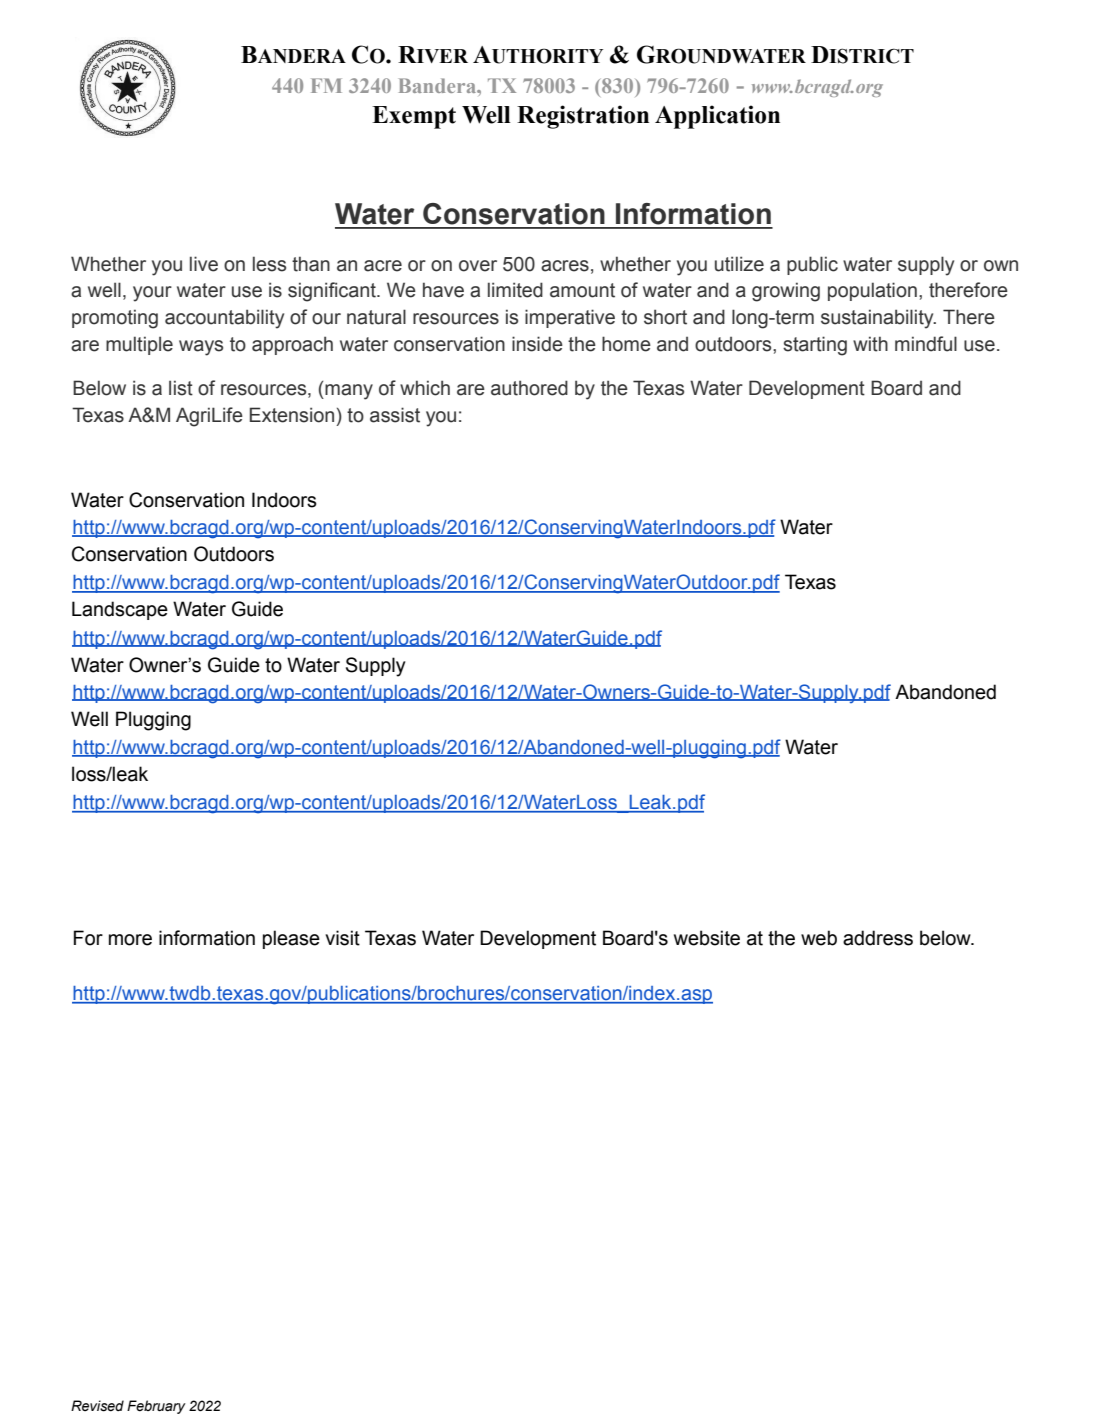  Describe the element at coordinates (97, 1406) in the document. I see `Revised` at that location.
